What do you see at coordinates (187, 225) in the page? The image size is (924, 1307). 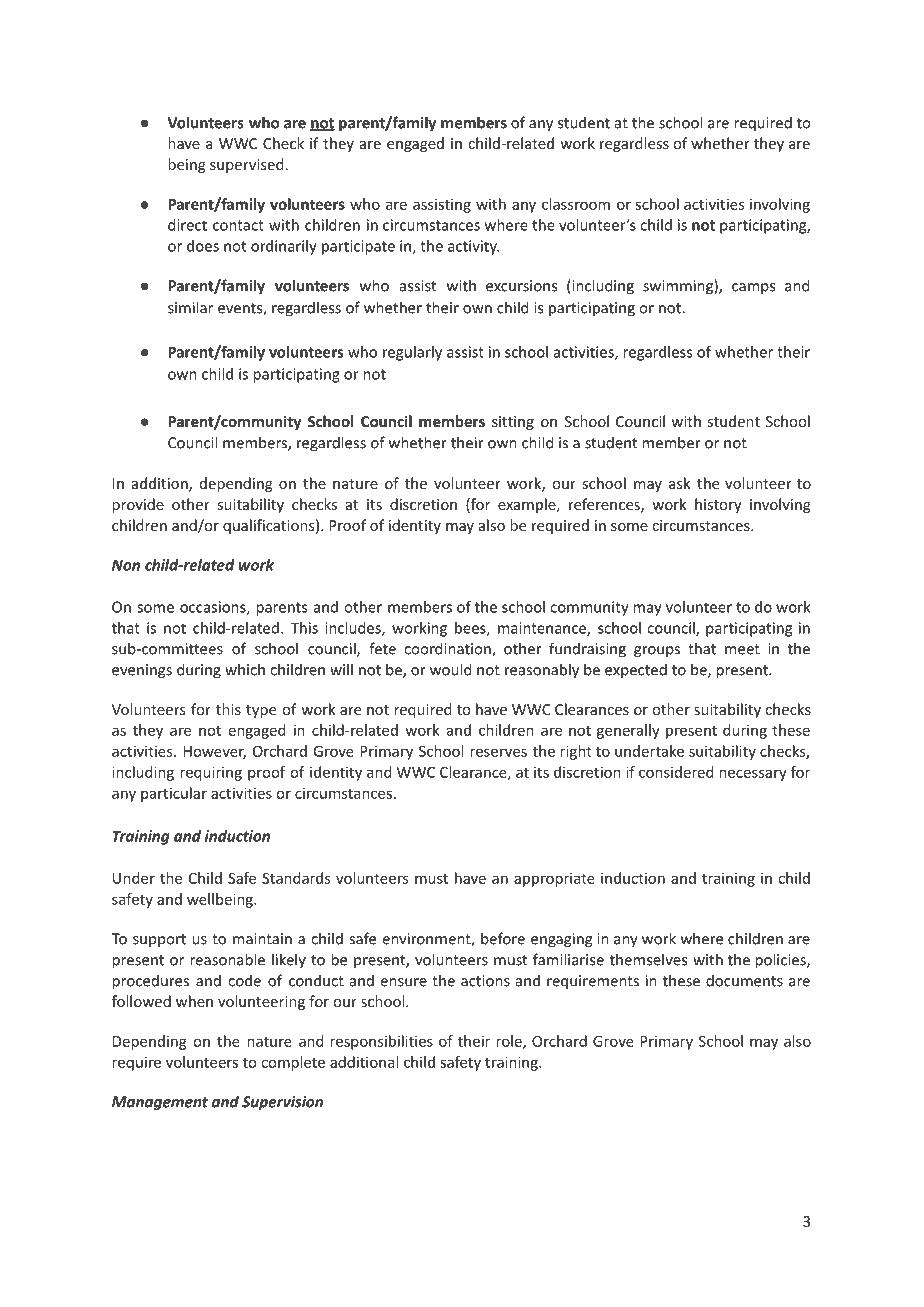 I see `direct` at bounding box center [187, 225].
